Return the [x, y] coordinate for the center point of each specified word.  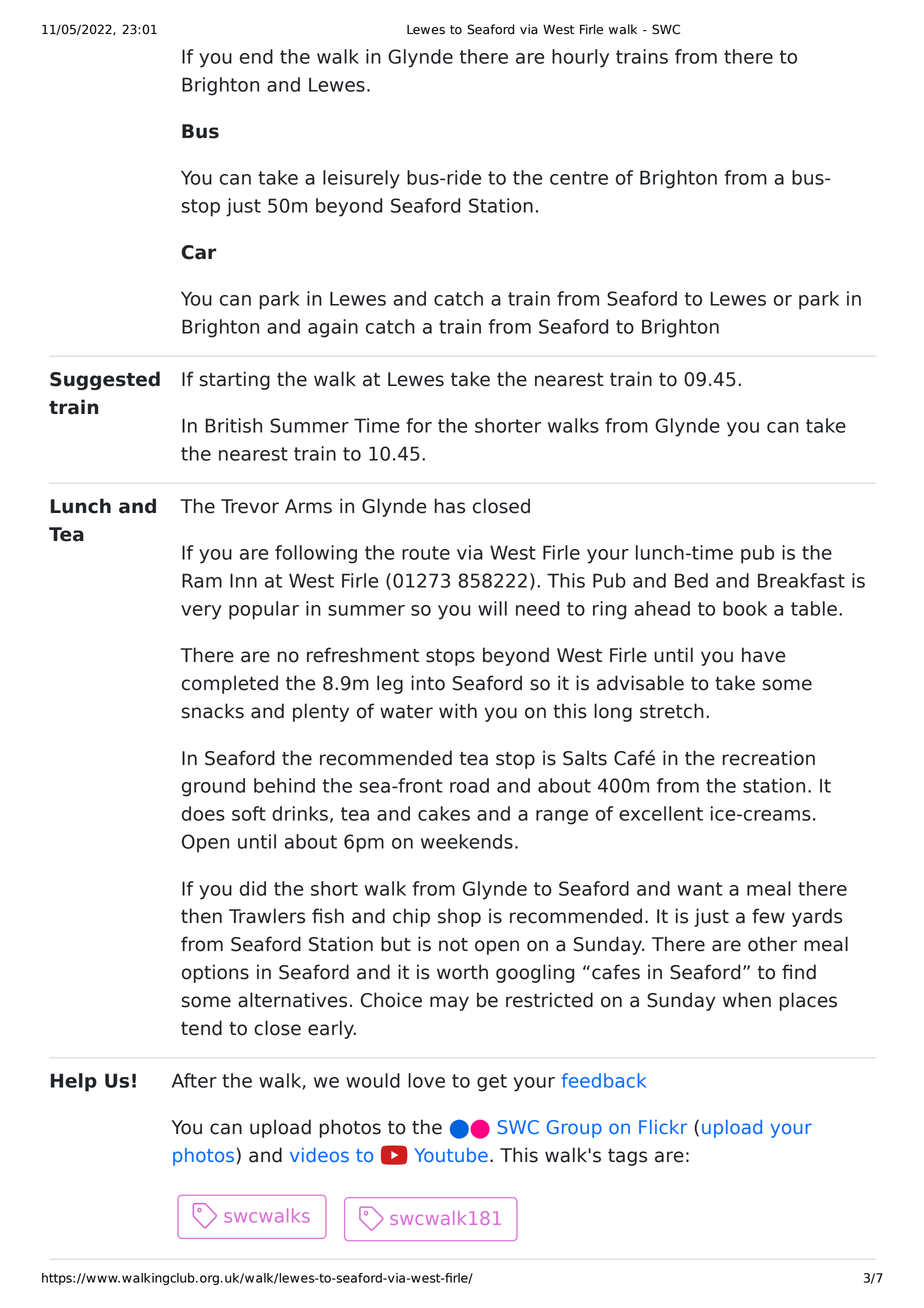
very [201, 612]
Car [198, 252]
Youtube [451, 1155]
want [700, 889]
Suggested [105, 380]
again [333, 328]
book [745, 608]
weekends [467, 841]
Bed [691, 580]
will [492, 608]
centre [579, 178]
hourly [580, 58]
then [201, 916]
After [194, 1080]
